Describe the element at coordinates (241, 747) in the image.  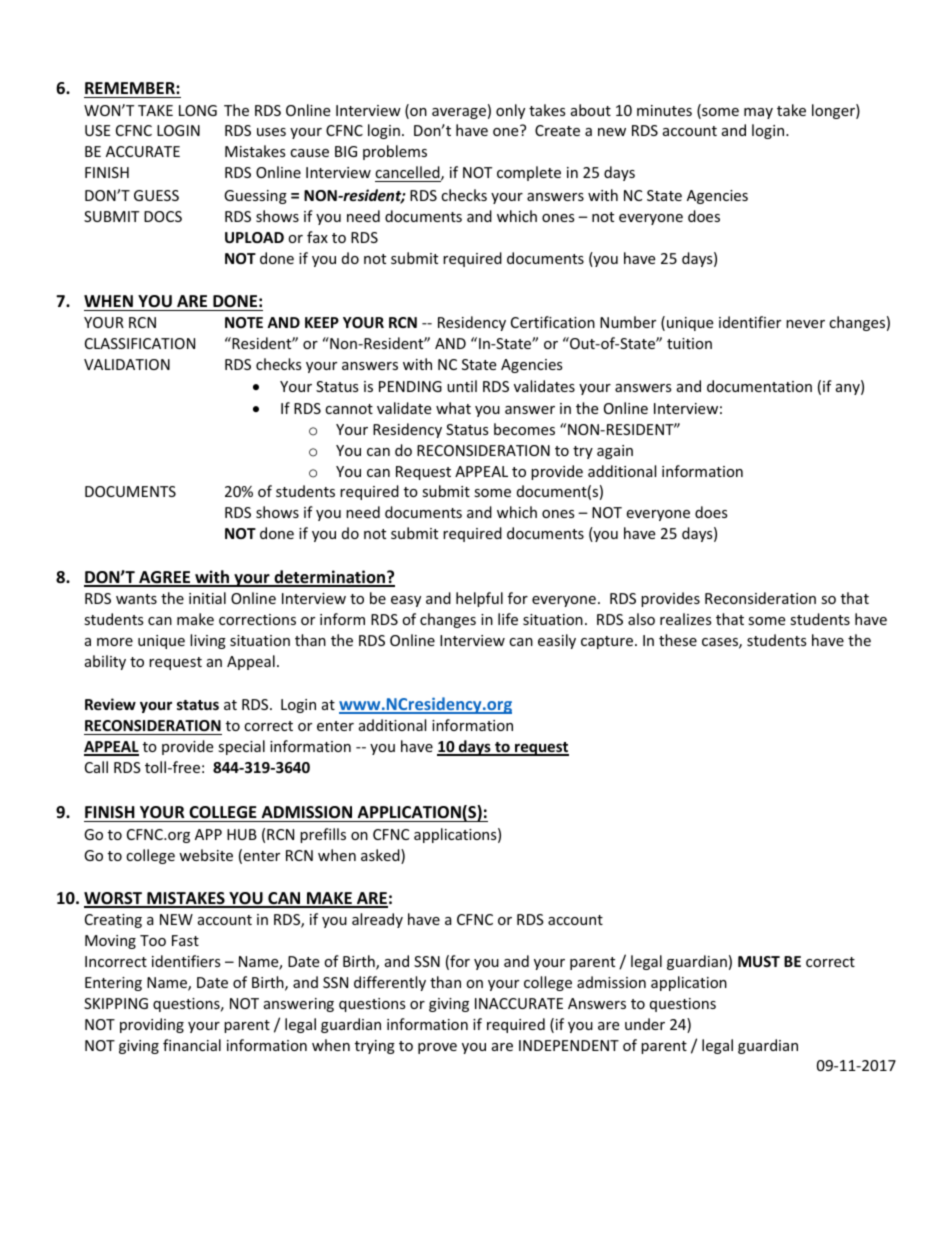
I see `special` at that location.
